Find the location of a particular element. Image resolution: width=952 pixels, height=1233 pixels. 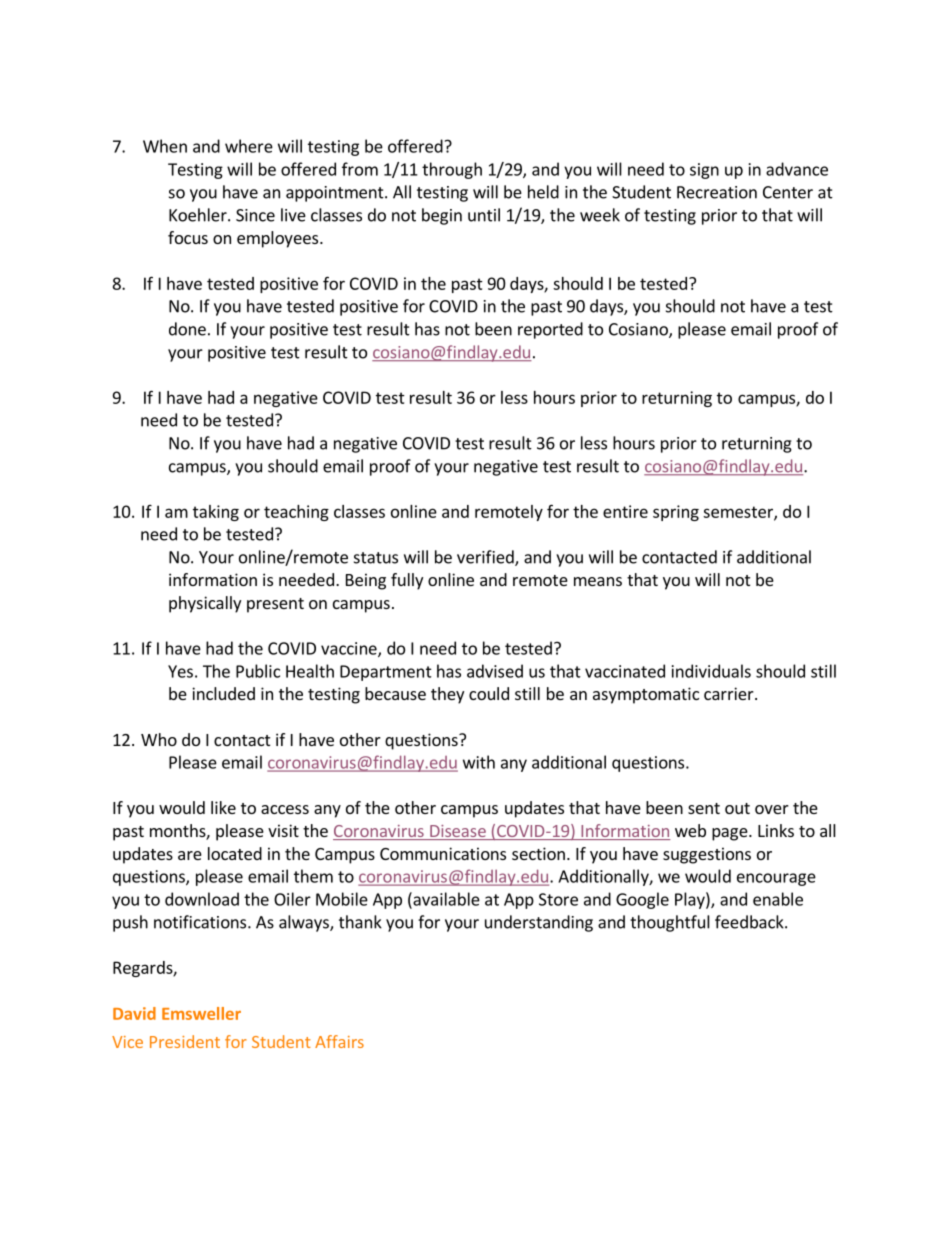

through is located at coordinates (452, 170).
